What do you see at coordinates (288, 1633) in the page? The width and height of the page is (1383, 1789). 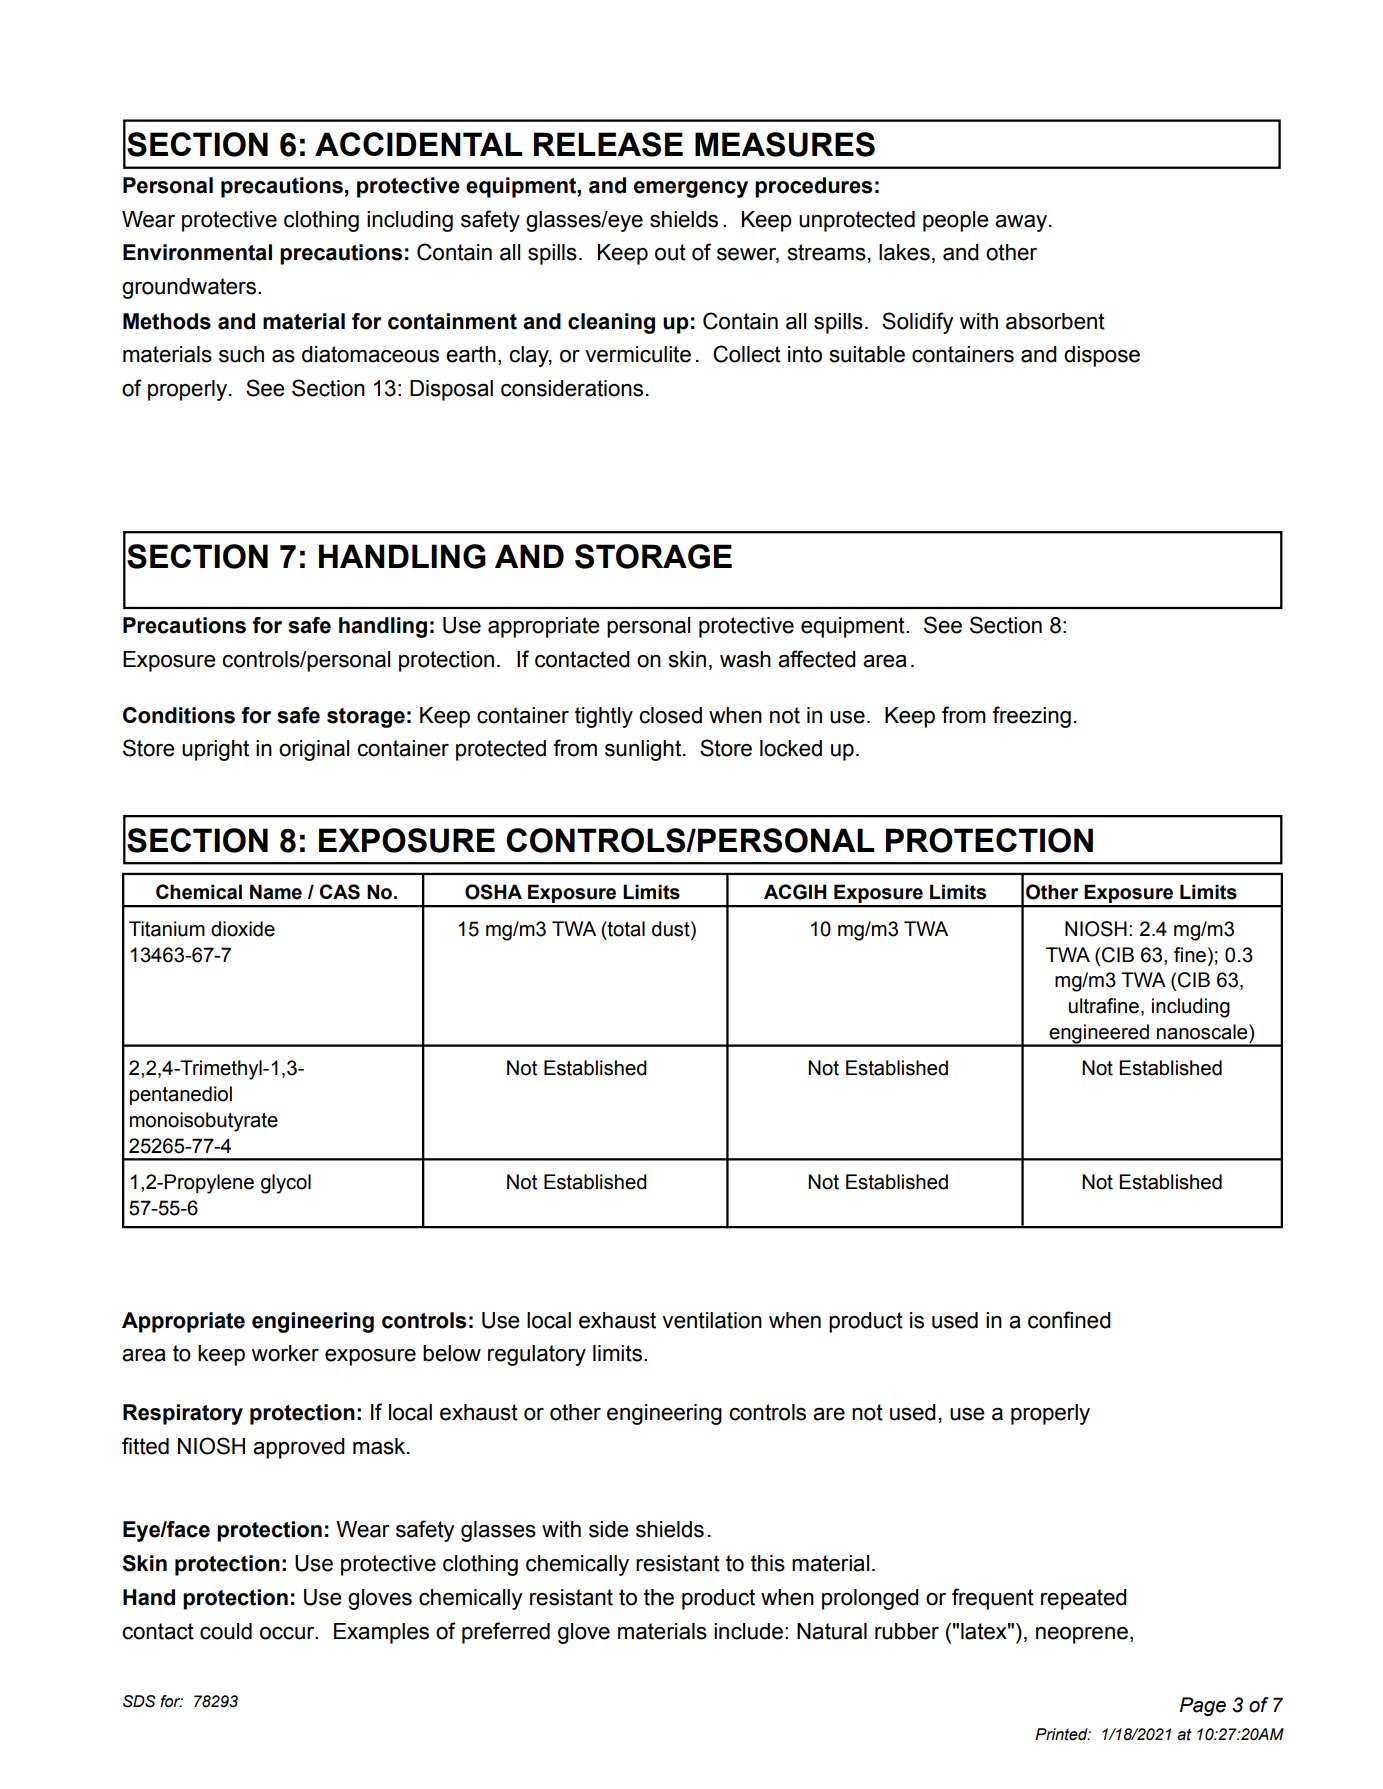 I see `occur` at bounding box center [288, 1633].
